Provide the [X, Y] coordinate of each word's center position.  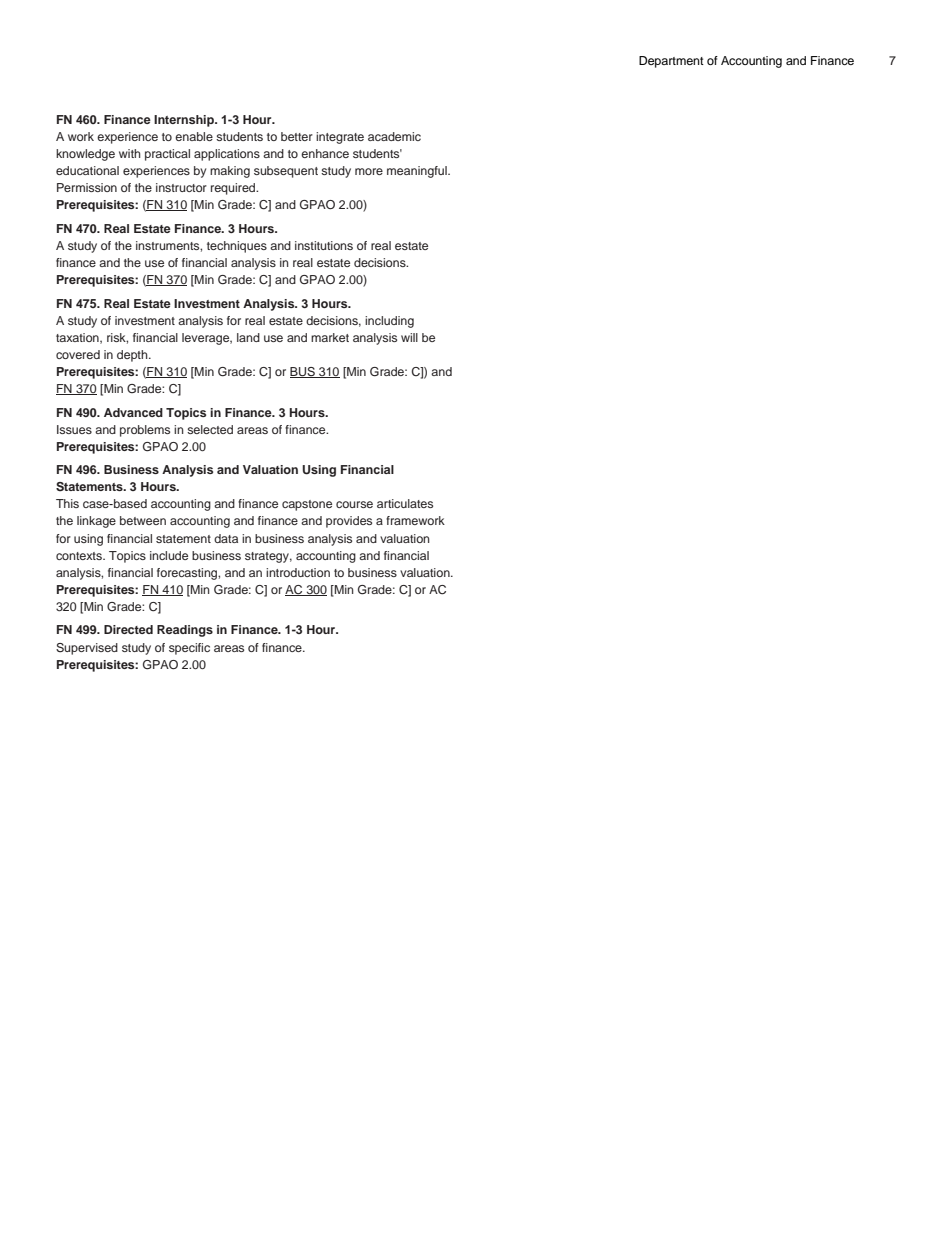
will [409, 337]
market [330, 337]
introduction [298, 572]
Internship [185, 121]
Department [671, 62]
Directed [128, 629]
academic [394, 136]
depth [133, 356]
